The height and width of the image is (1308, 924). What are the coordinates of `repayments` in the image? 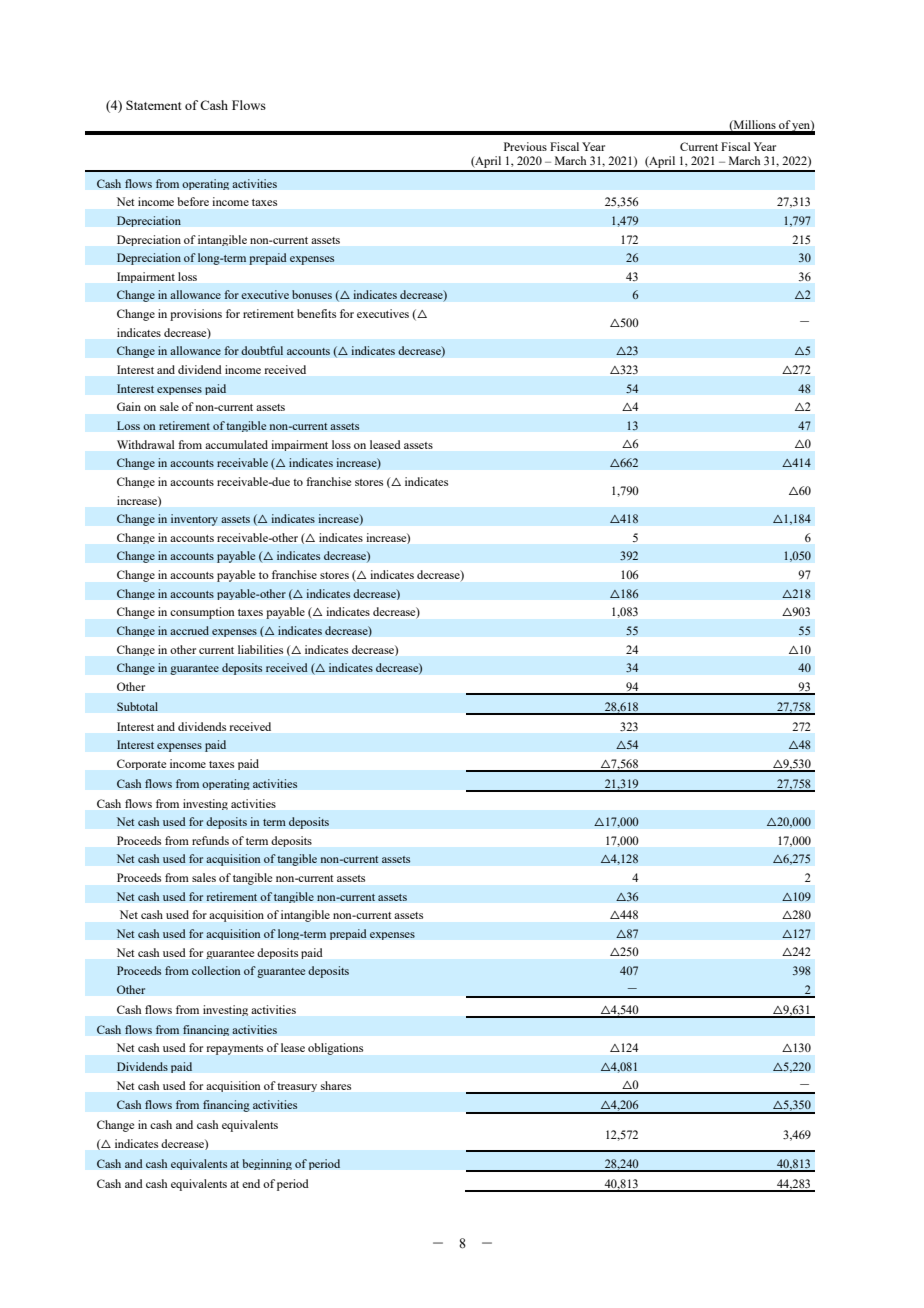 It's located at (235, 1050).
